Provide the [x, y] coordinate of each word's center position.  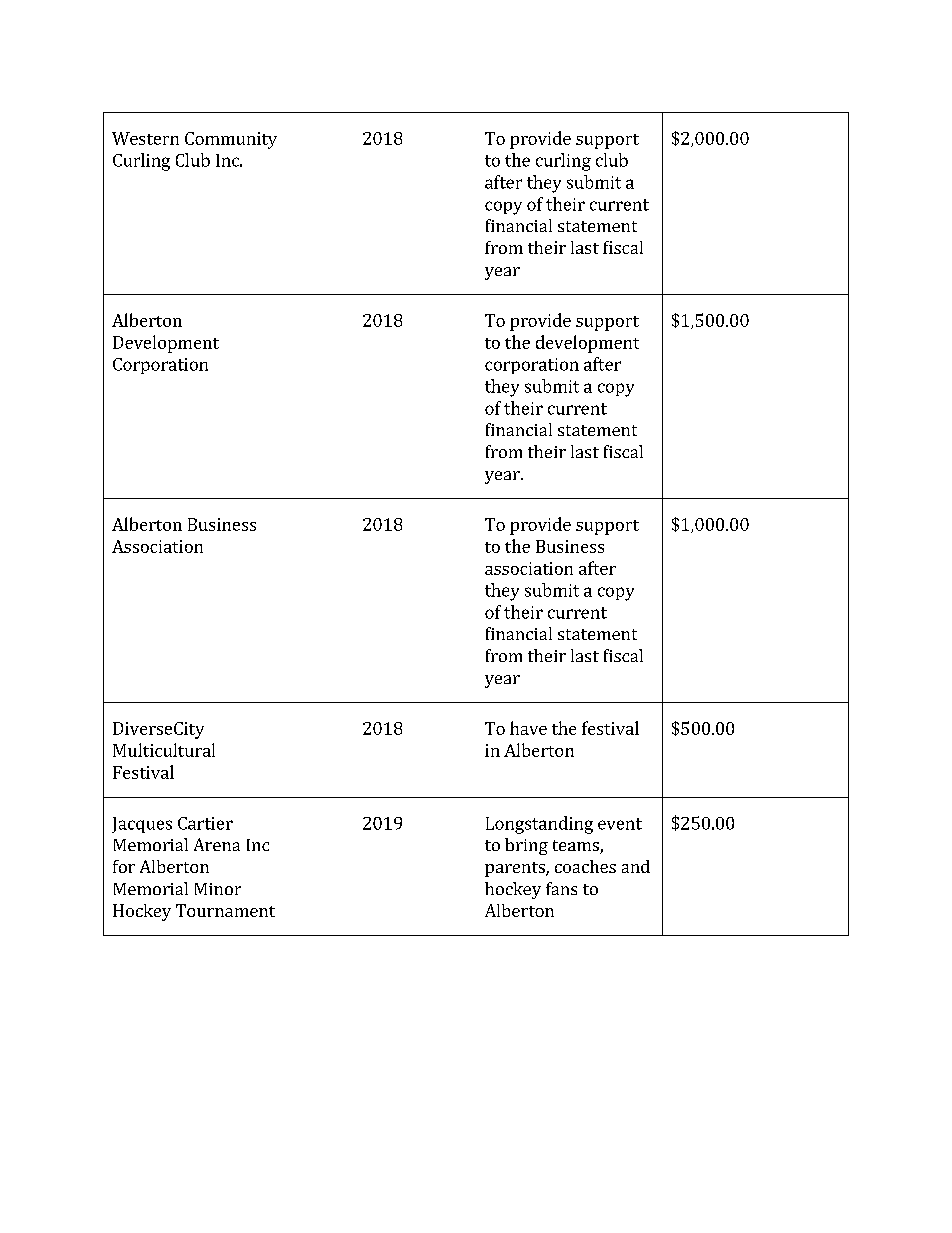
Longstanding [539, 825]
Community [231, 140]
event [620, 824]
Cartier [205, 823]
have [528, 728]
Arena [217, 844]
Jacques [142, 825]
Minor [218, 889]
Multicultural [164, 750]
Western [145, 138]
